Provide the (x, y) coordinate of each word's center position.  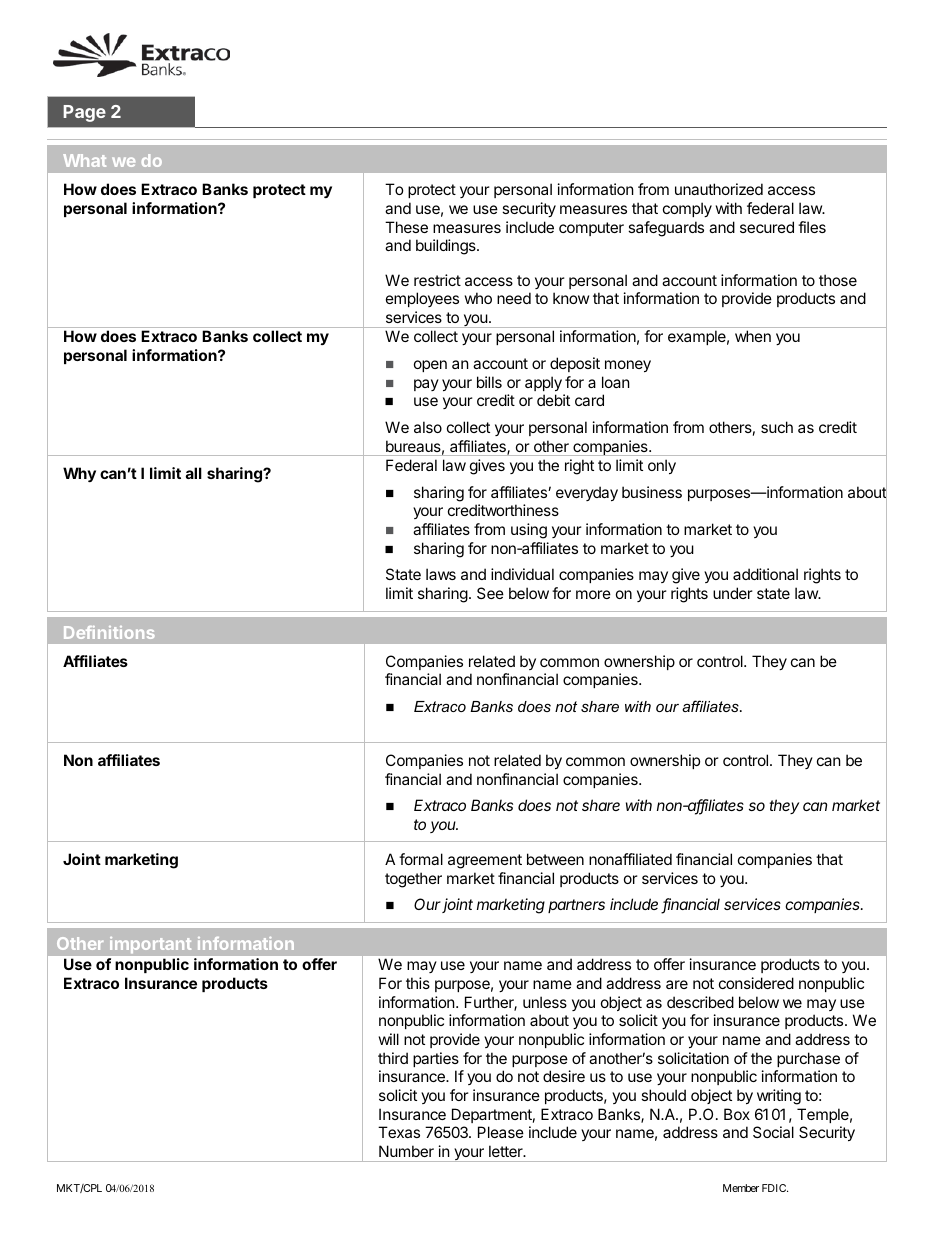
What (84, 160)
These (406, 227)
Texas (399, 1132)
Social (773, 1132)
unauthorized (719, 189)
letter (507, 1151)
